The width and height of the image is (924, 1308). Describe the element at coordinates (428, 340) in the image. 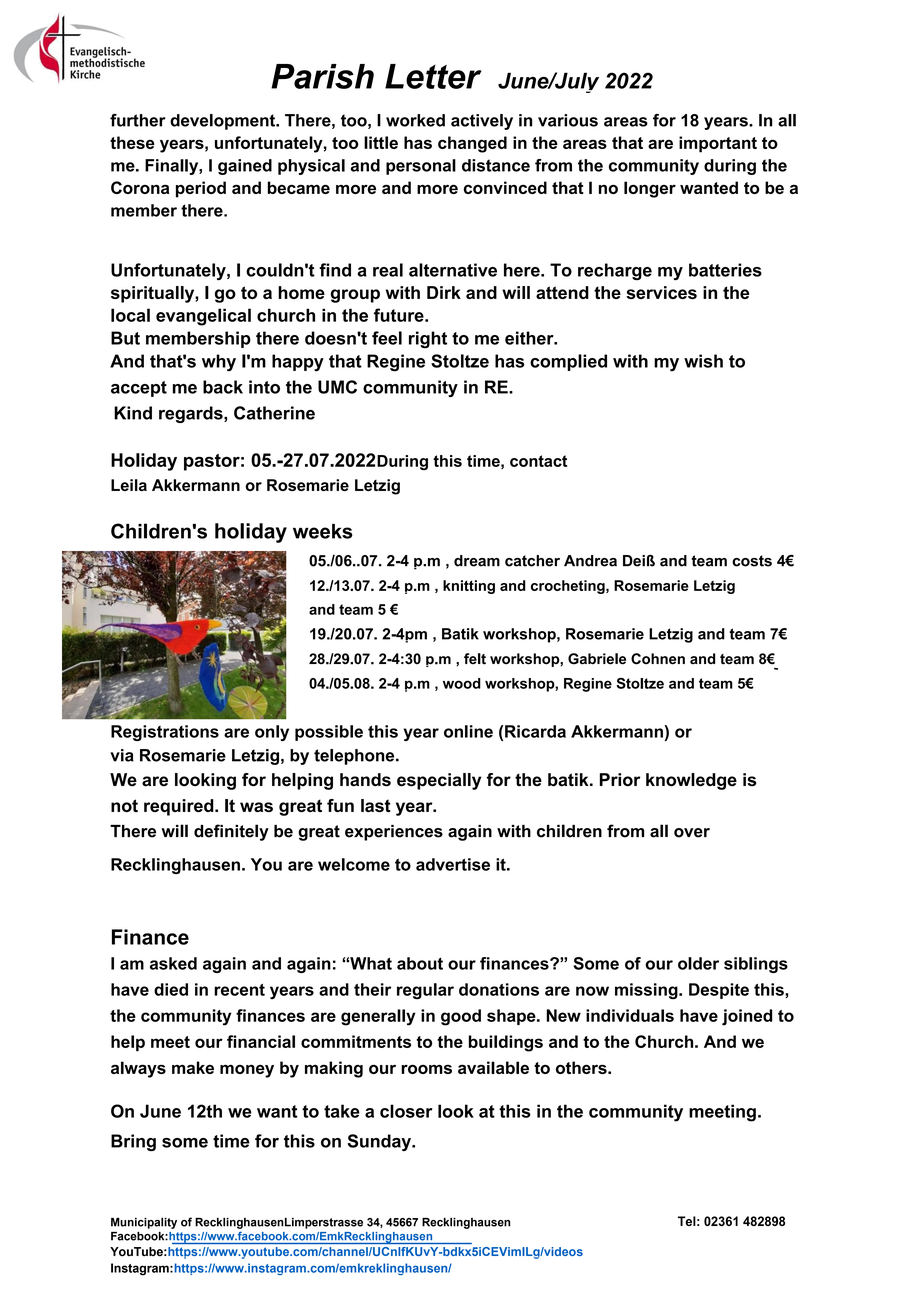

I see `right` at that location.
